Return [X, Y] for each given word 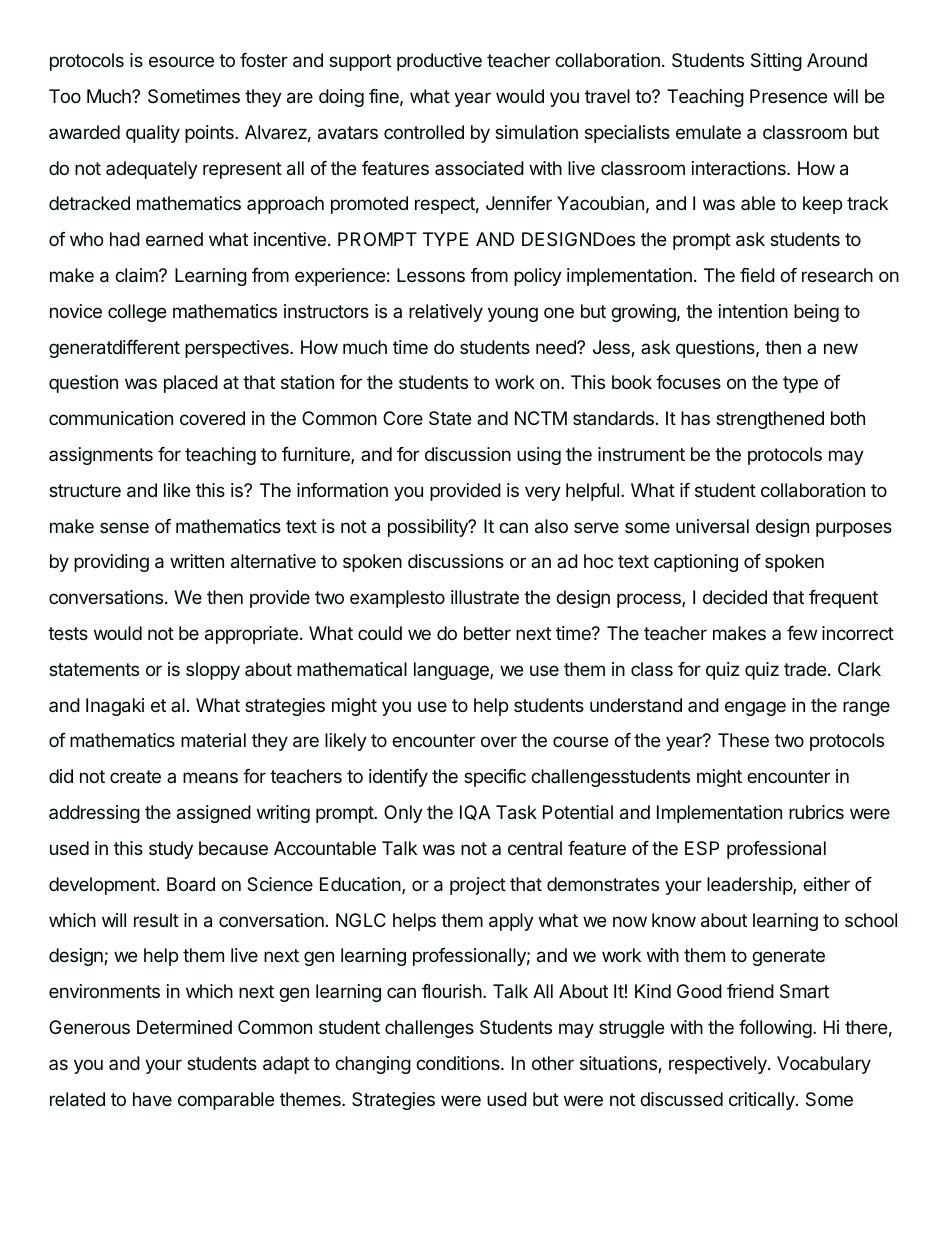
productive [439, 62]
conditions [459, 1063]
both [848, 418]
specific [495, 778]
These [743, 740]
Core [403, 418]
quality [153, 134]
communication [111, 418]
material [213, 740]
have [152, 1099]
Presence [788, 96]
